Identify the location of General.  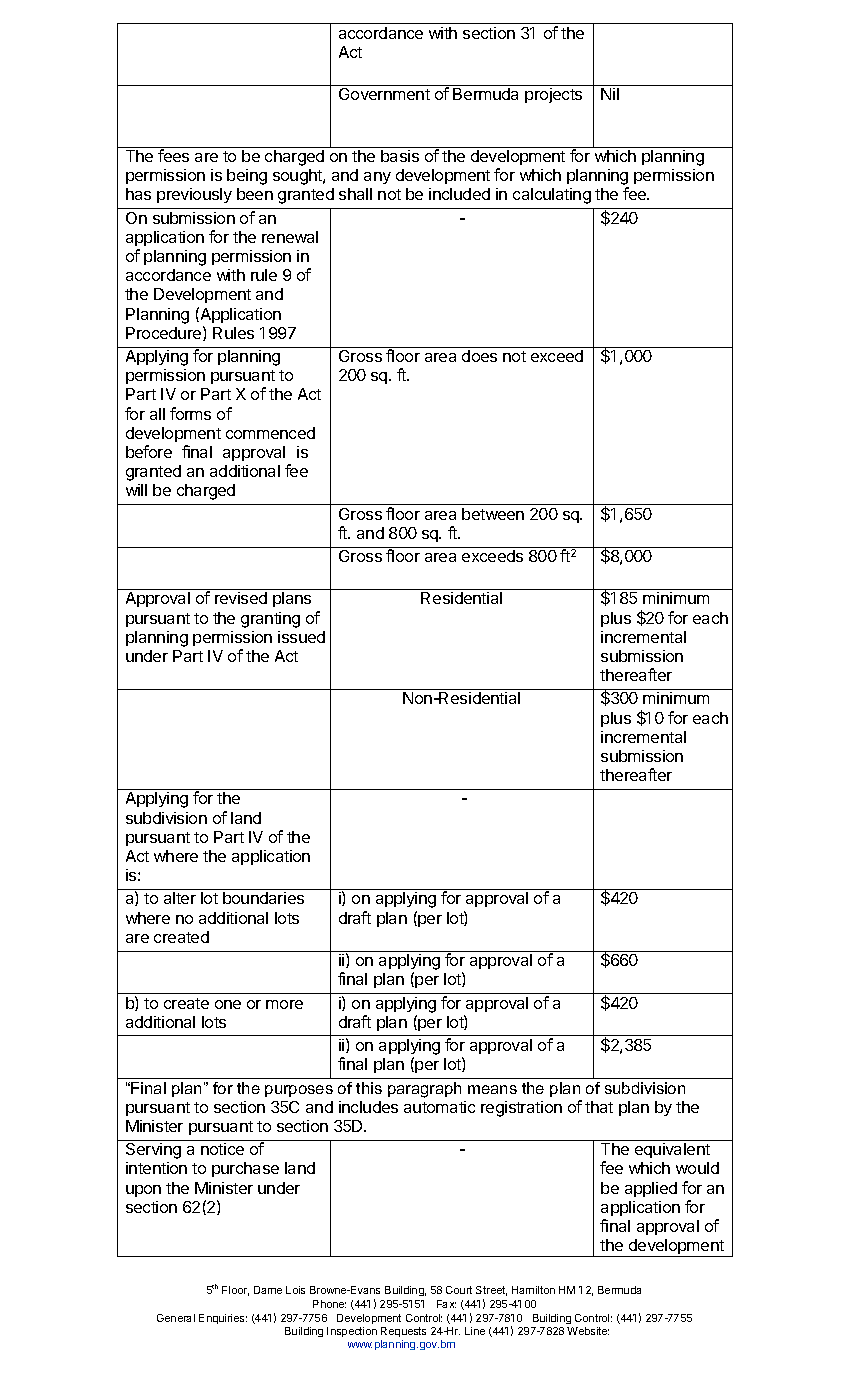
(176, 1318).
